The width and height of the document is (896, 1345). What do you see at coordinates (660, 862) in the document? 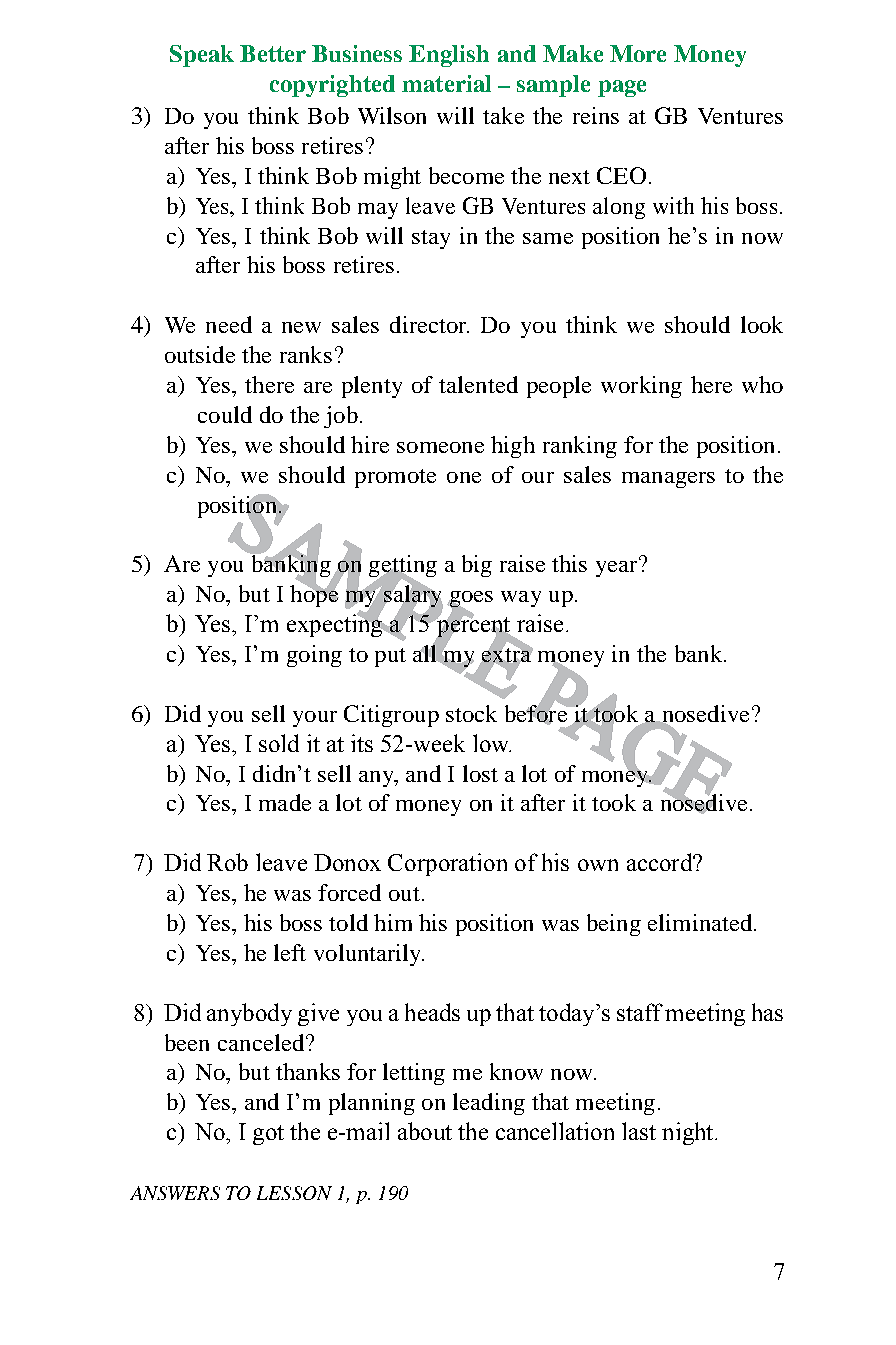
I see `accord` at bounding box center [660, 862].
